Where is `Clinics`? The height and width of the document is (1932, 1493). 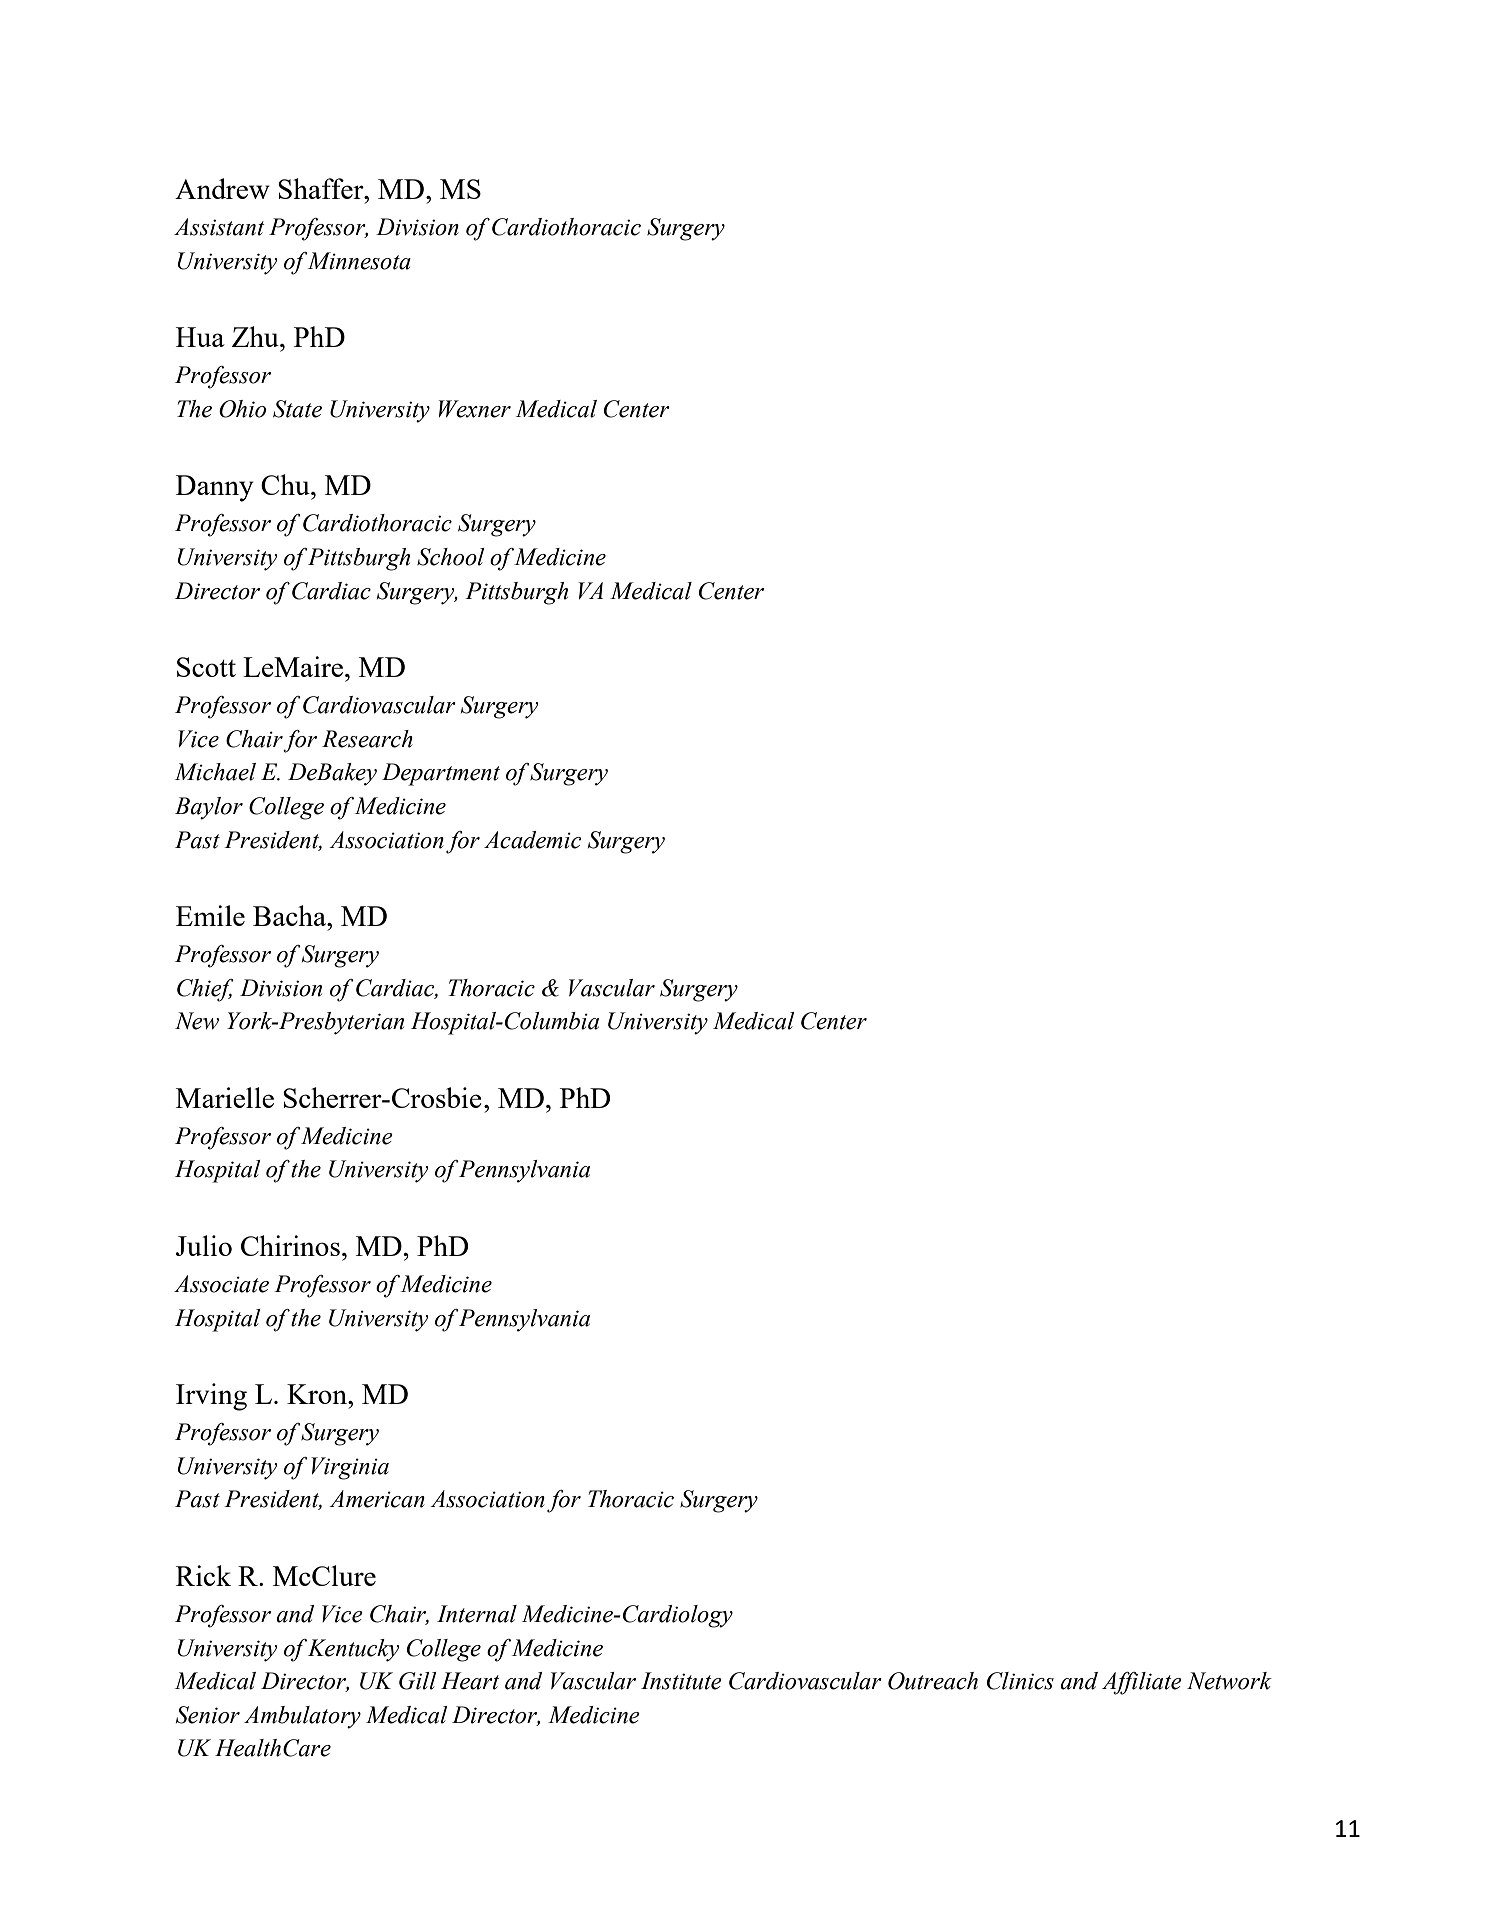 Clinics is located at coordinates (1020, 1681).
